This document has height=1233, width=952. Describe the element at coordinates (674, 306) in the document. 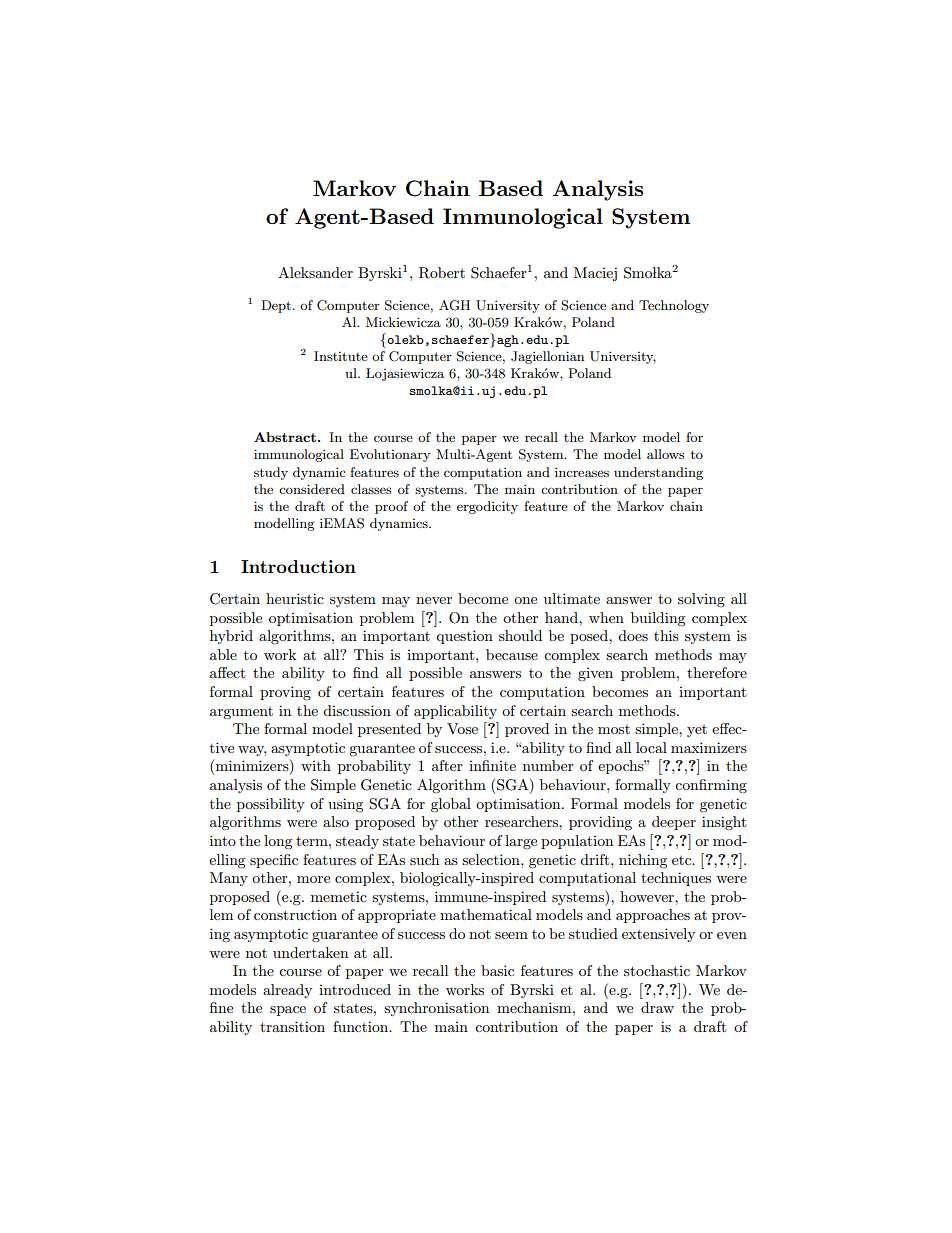

I see `Technology` at that location.
